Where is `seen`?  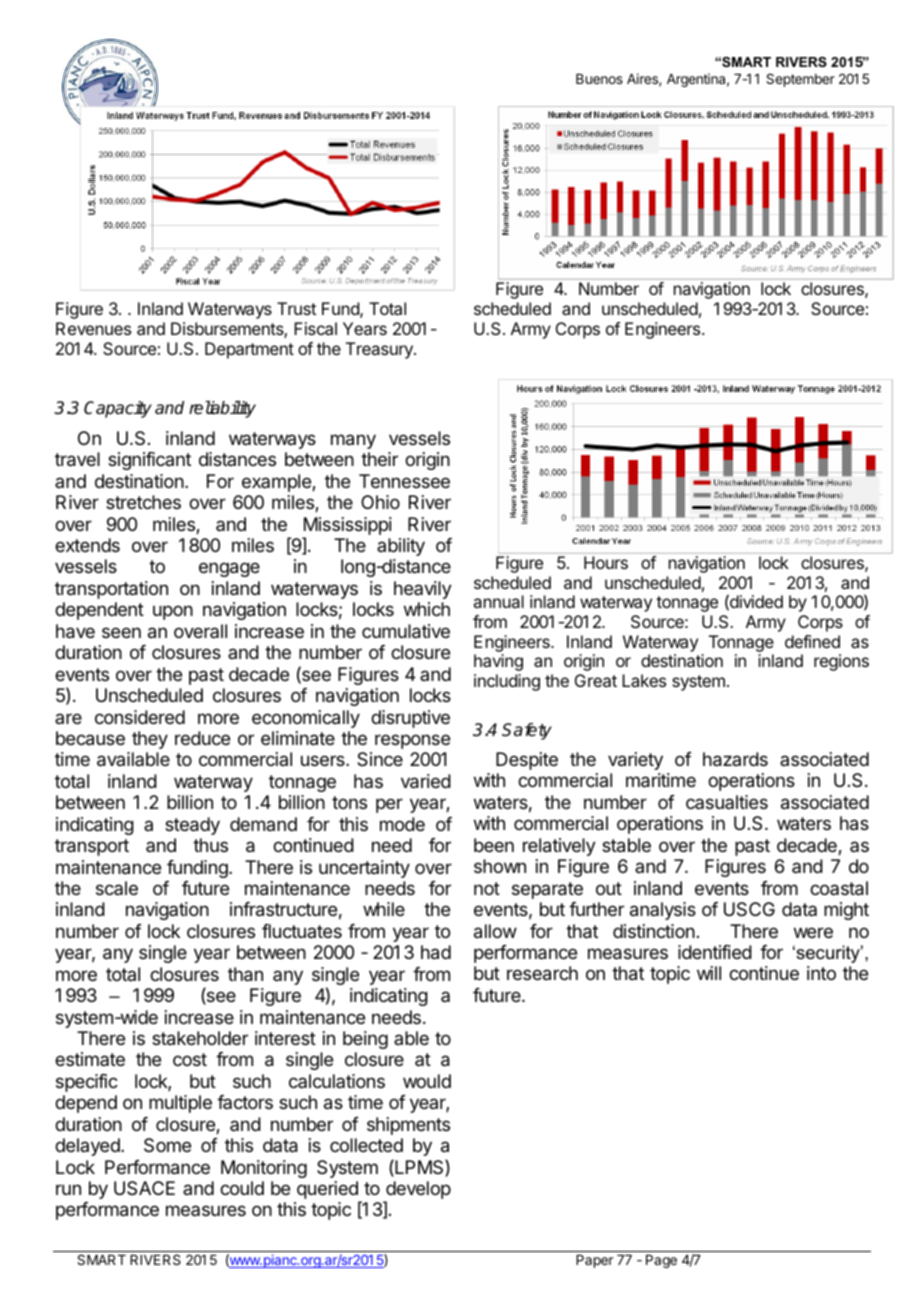
seen is located at coordinates (121, 632).
